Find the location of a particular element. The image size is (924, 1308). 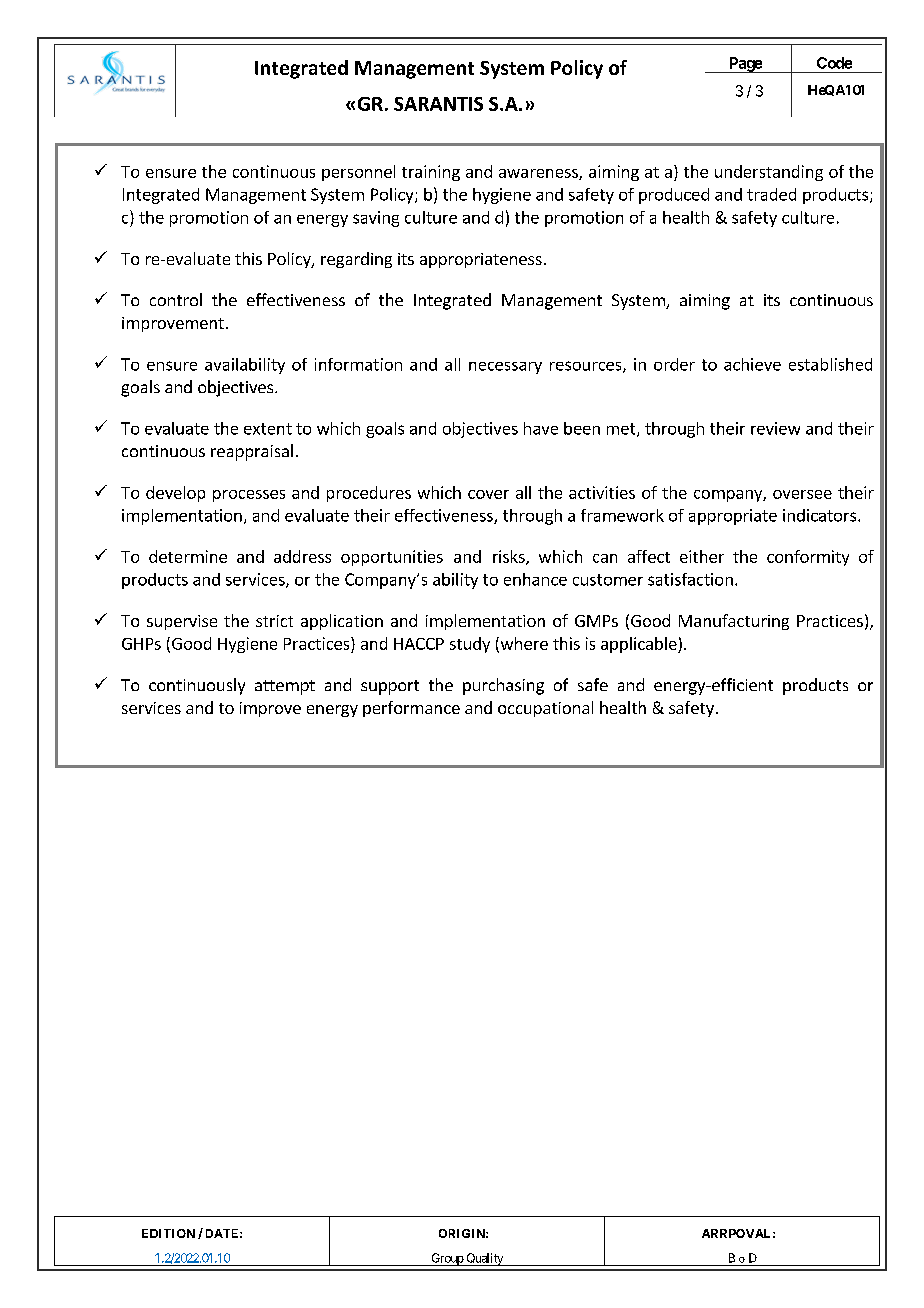

occupational is located at coordinates (545, 709).
